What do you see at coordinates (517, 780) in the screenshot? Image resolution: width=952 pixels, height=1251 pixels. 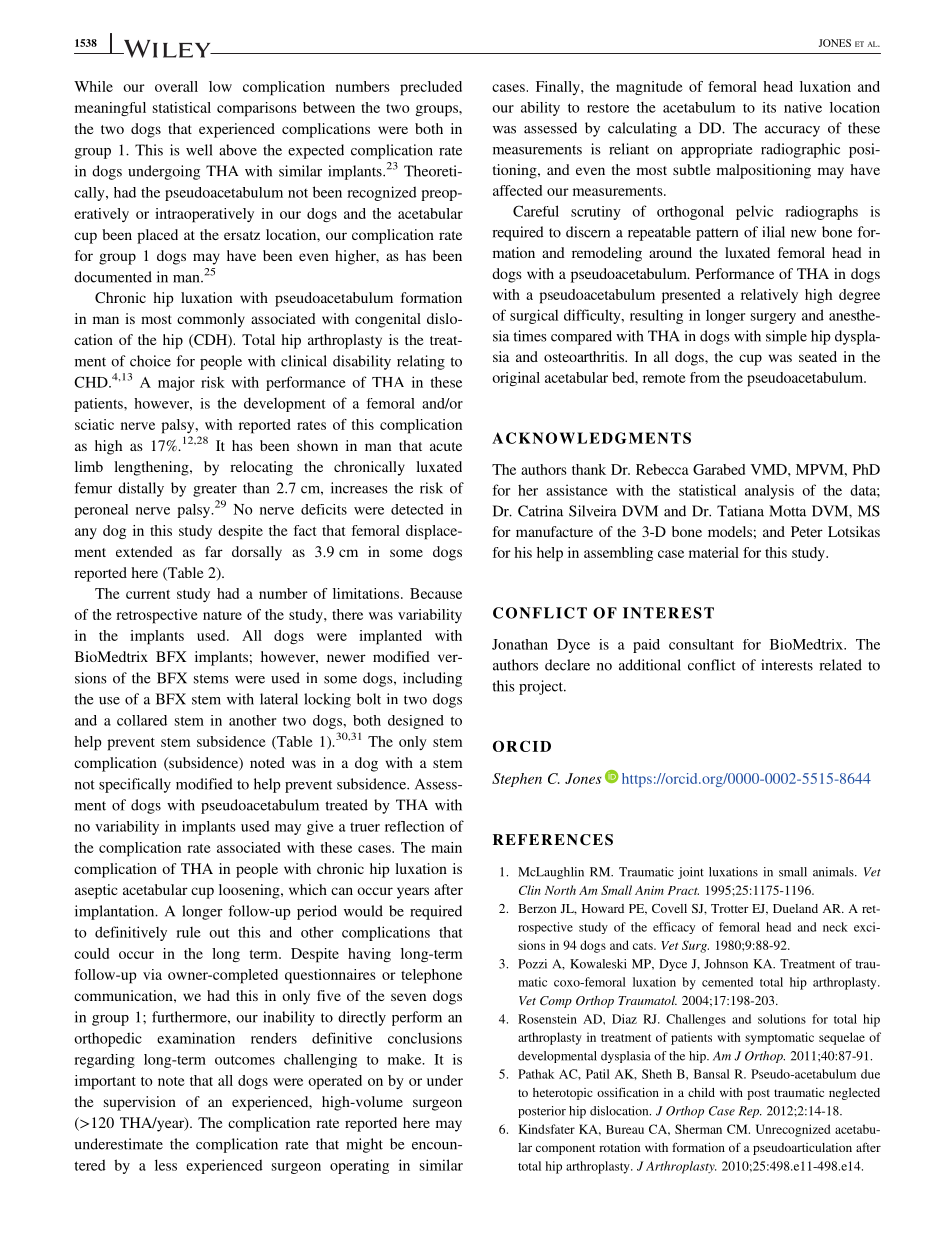 I see `Stephen` at bounding box center [517, 780].
